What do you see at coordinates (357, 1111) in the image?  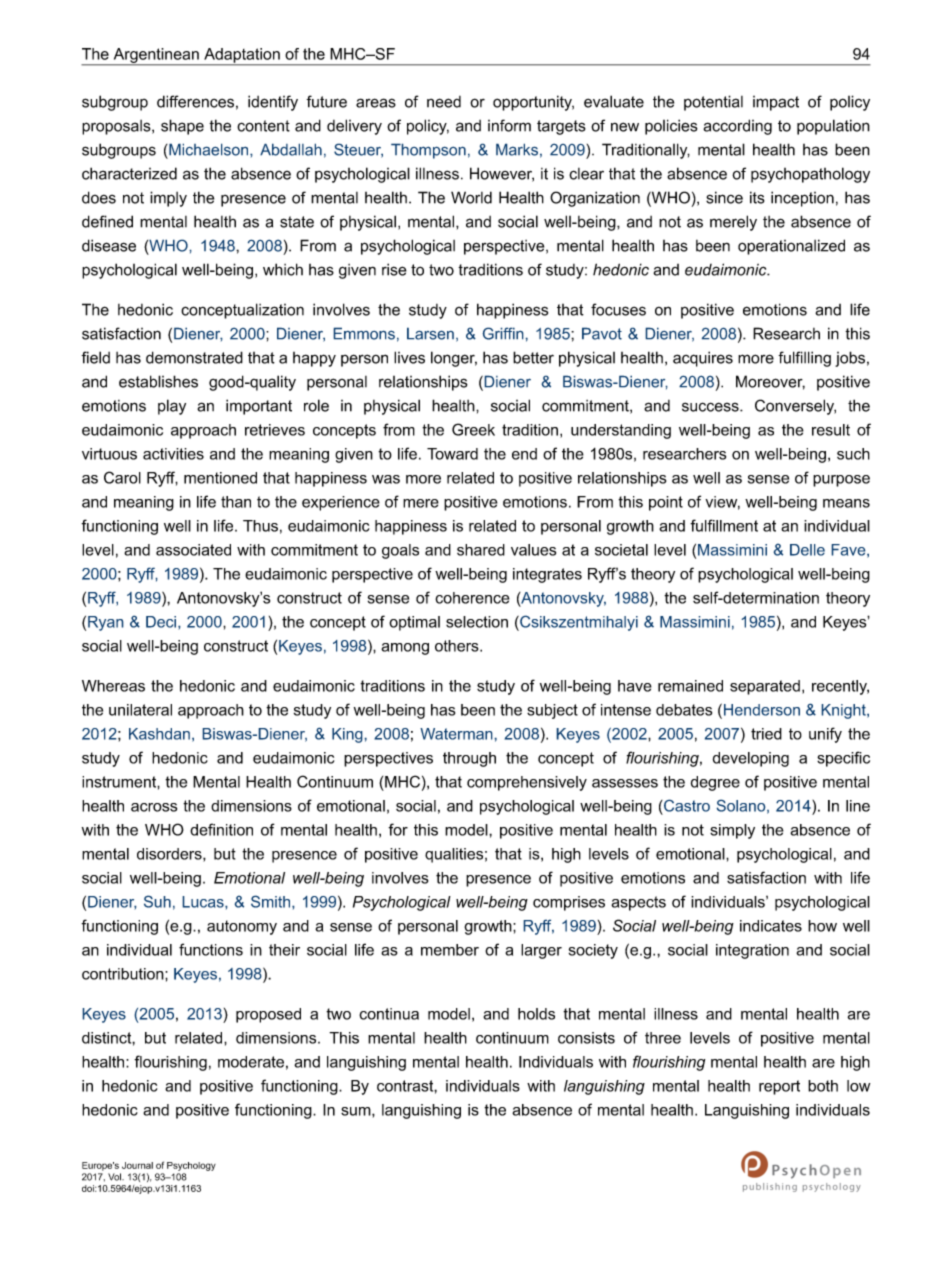 I see `sum` at bounding box center [357, 1111].
